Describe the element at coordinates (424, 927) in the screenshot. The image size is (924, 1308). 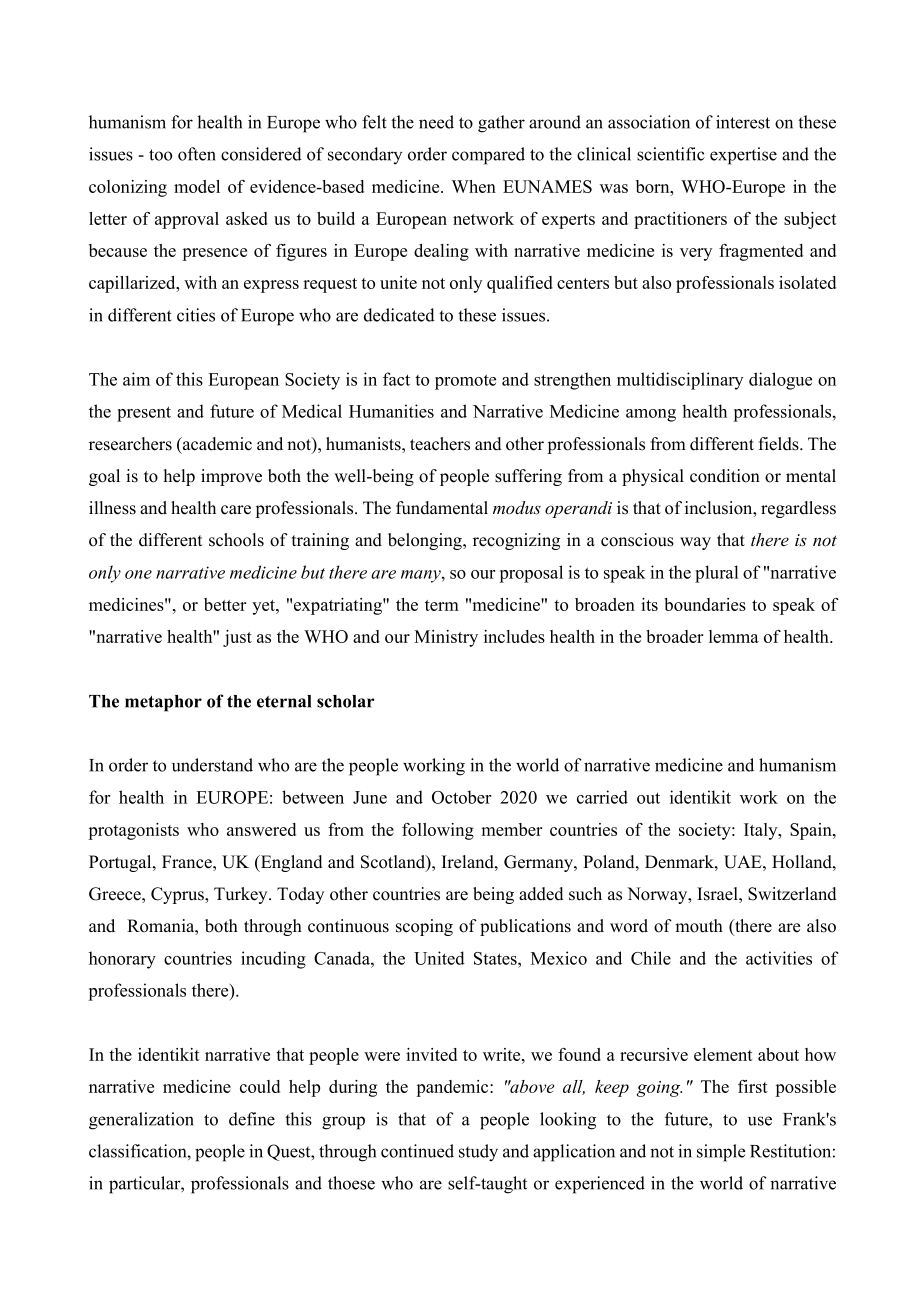
I see `scoping` at that location.
